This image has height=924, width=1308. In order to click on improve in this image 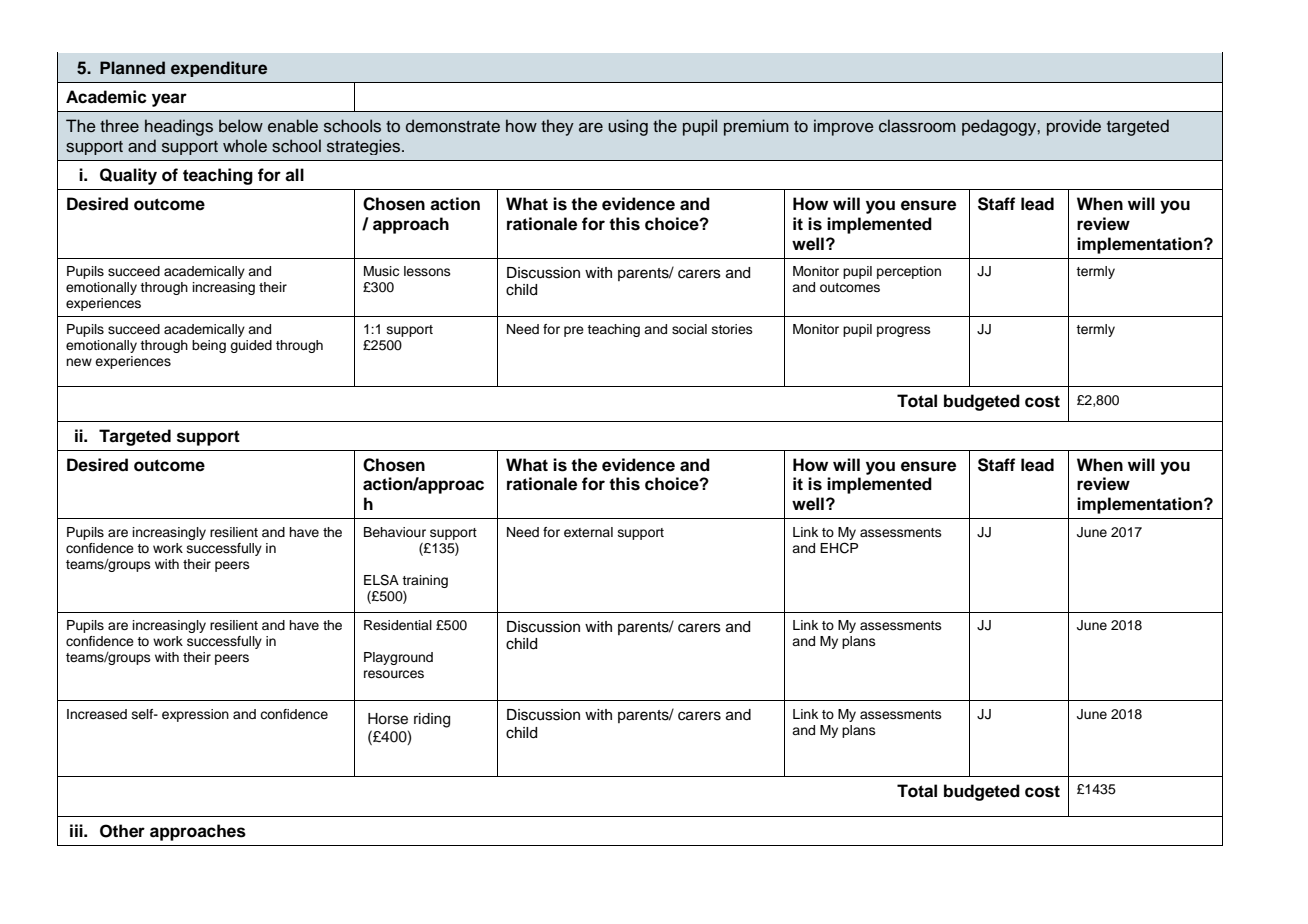, I will do `click(844, 127)`.
